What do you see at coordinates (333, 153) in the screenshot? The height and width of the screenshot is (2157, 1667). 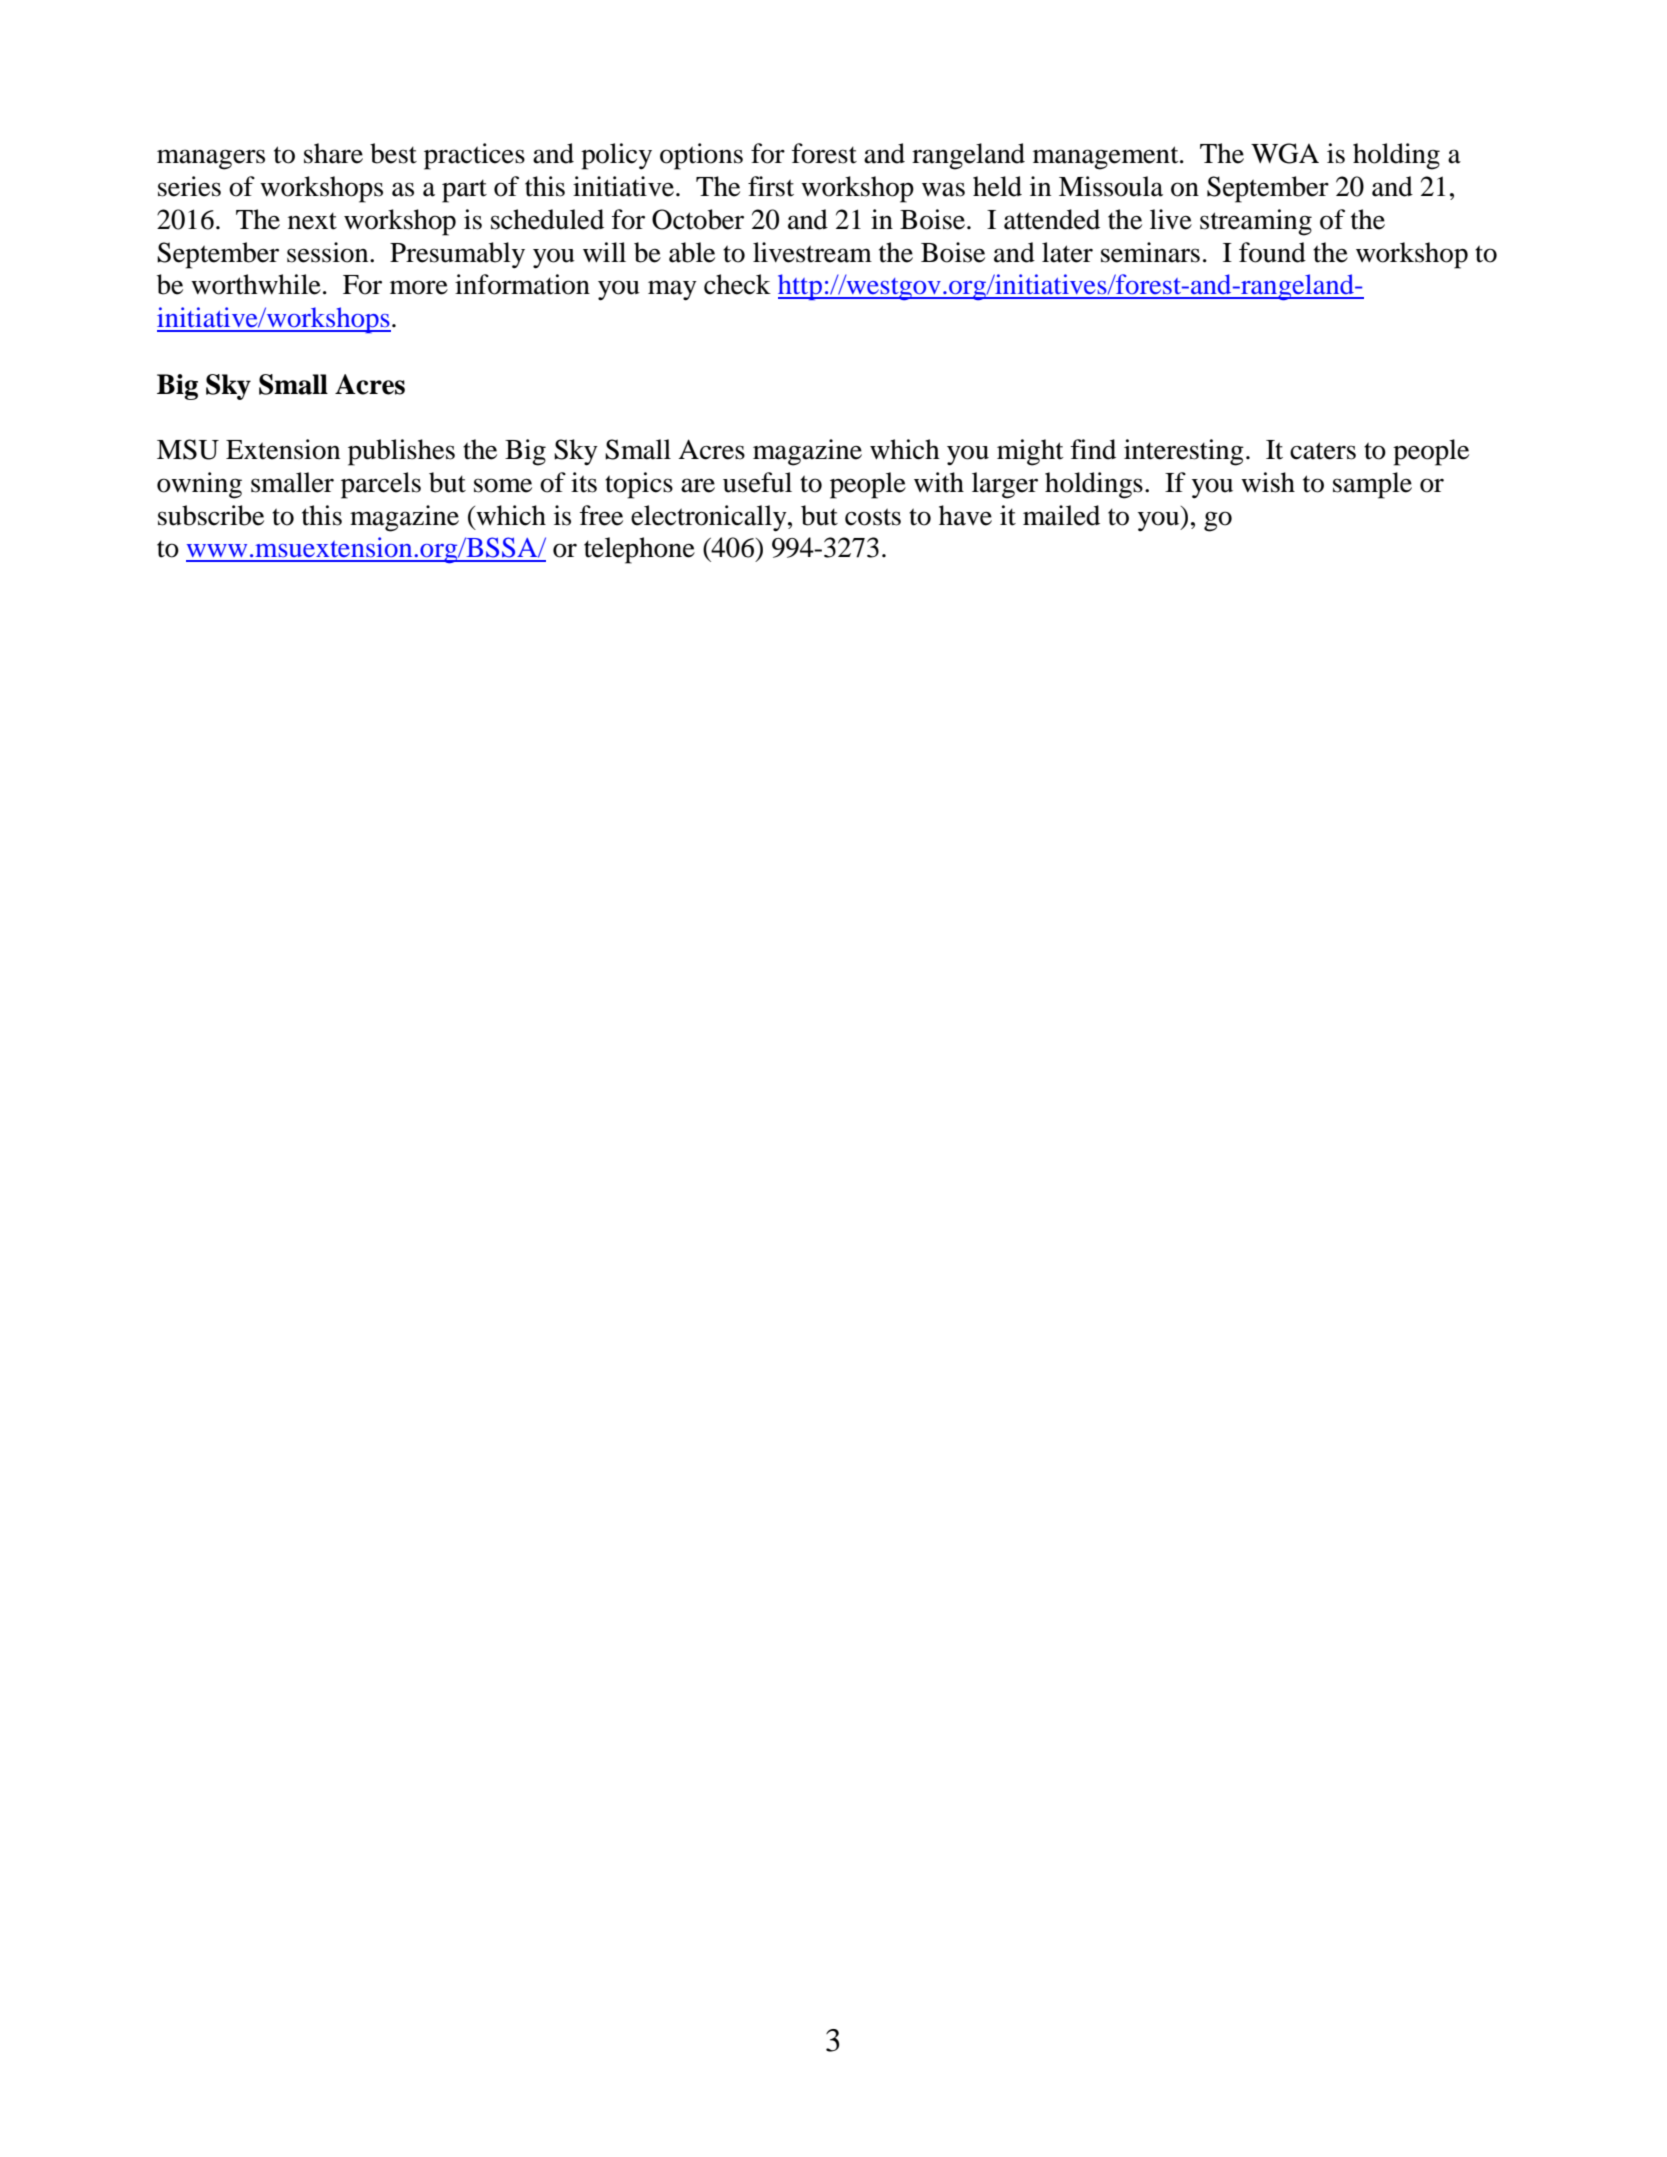 I see `share` at bounding box center [333, 153].
